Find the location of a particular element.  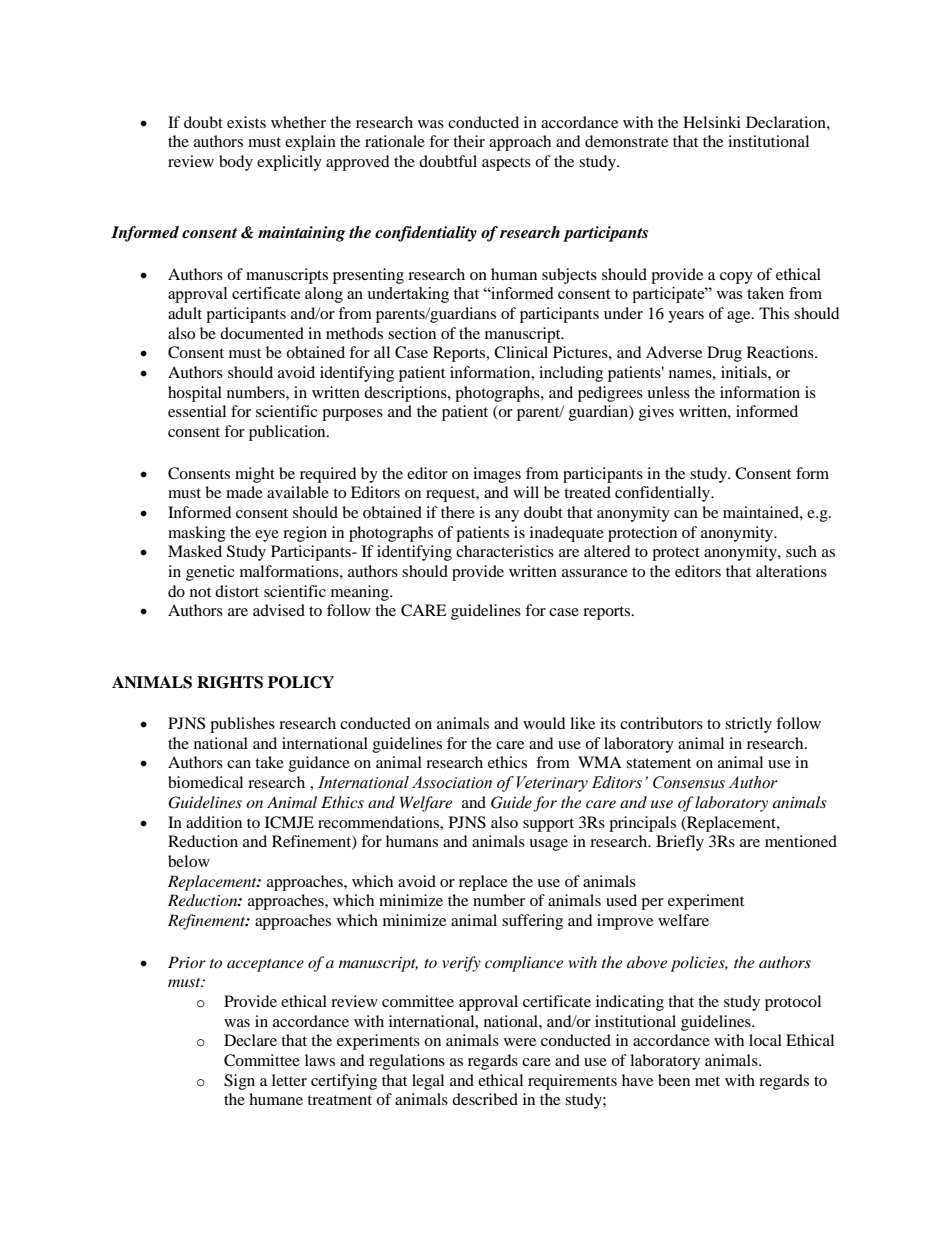

Clinical is located at coordinates (521, 352).
